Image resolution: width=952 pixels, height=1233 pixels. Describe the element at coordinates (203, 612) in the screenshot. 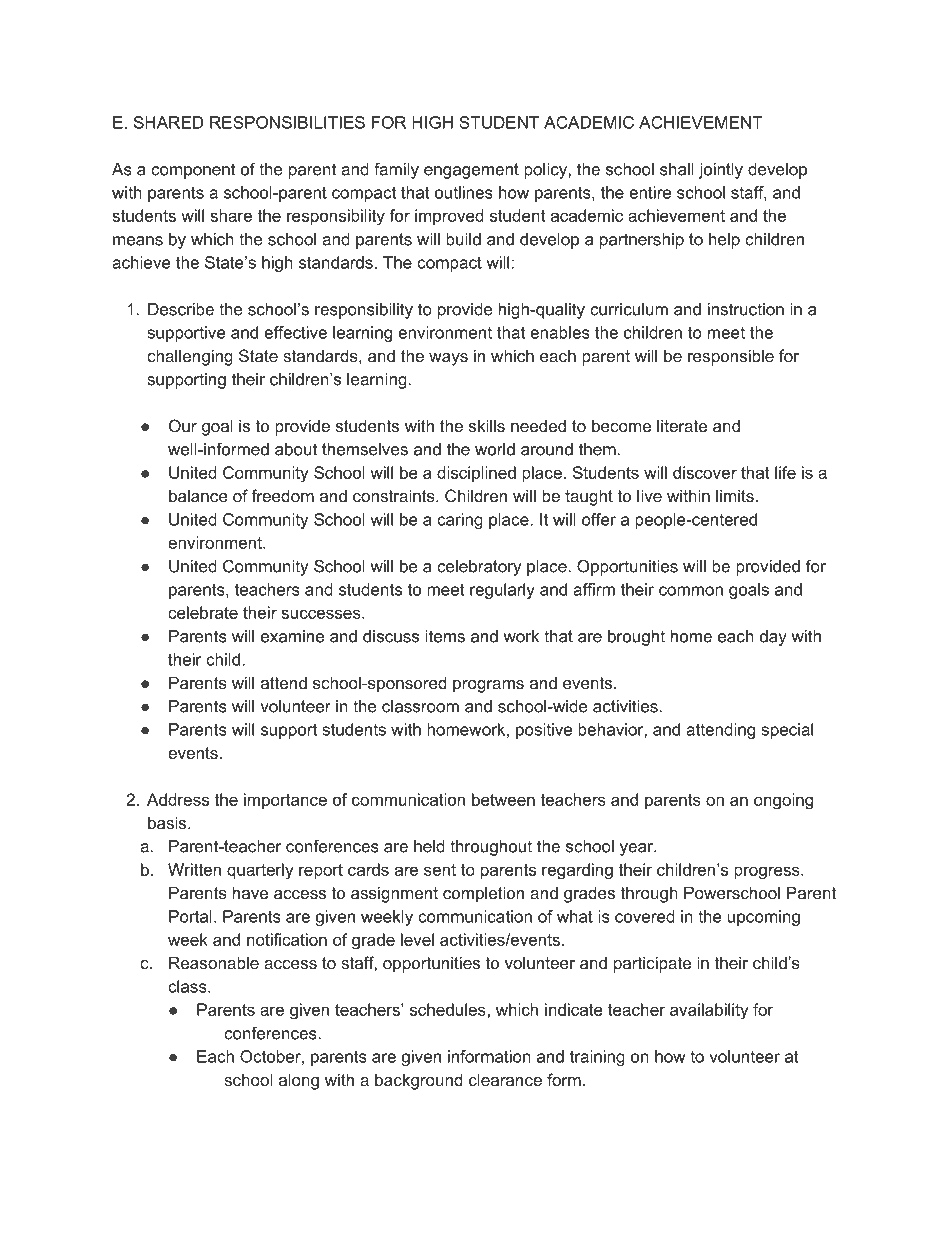

I see `celebrate` at that location.
